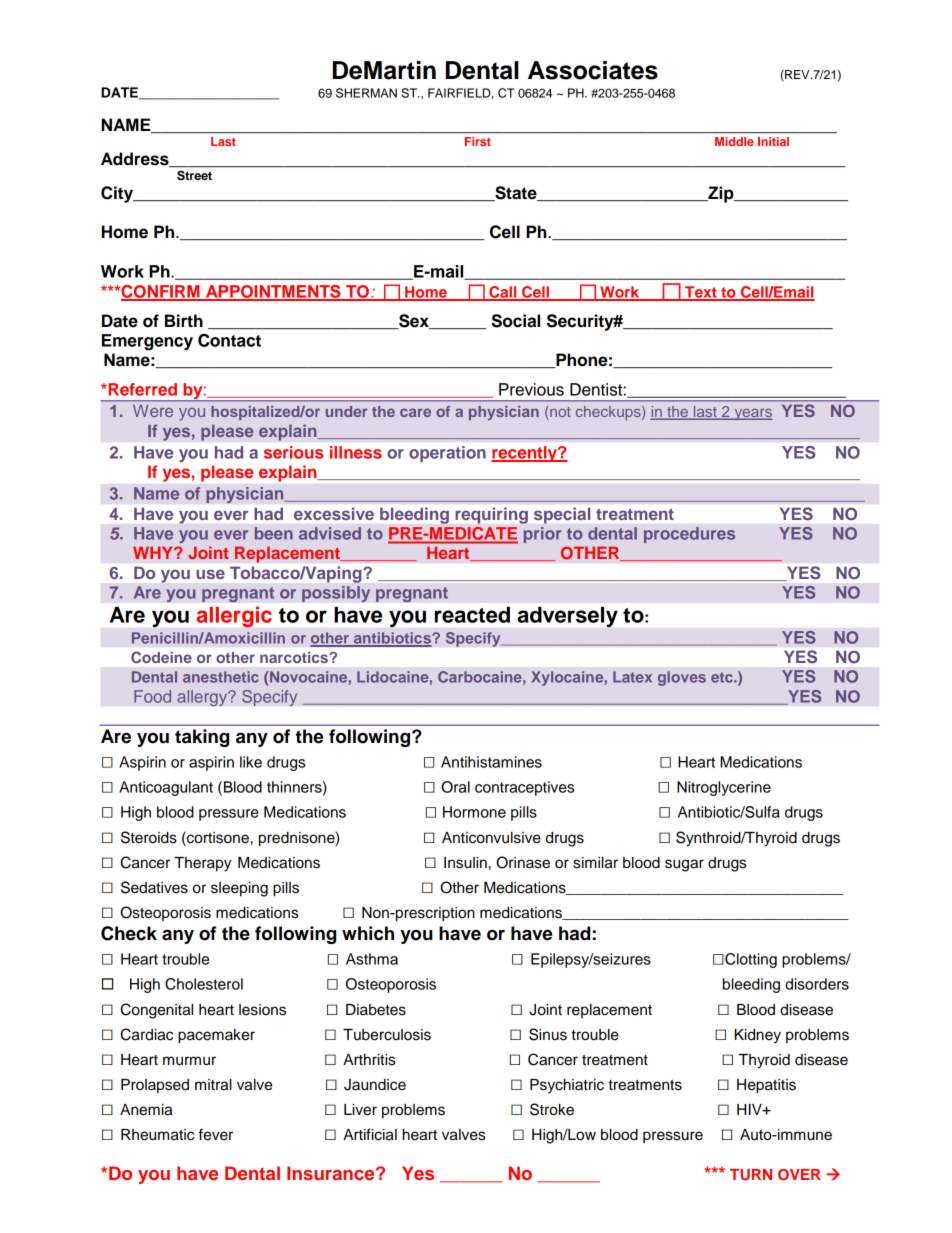 Image resolution: width=952 pixels, height=1233 pixels. Describe the element at coordinates (478, 141) in the screenshot. I see `First` at that location.
